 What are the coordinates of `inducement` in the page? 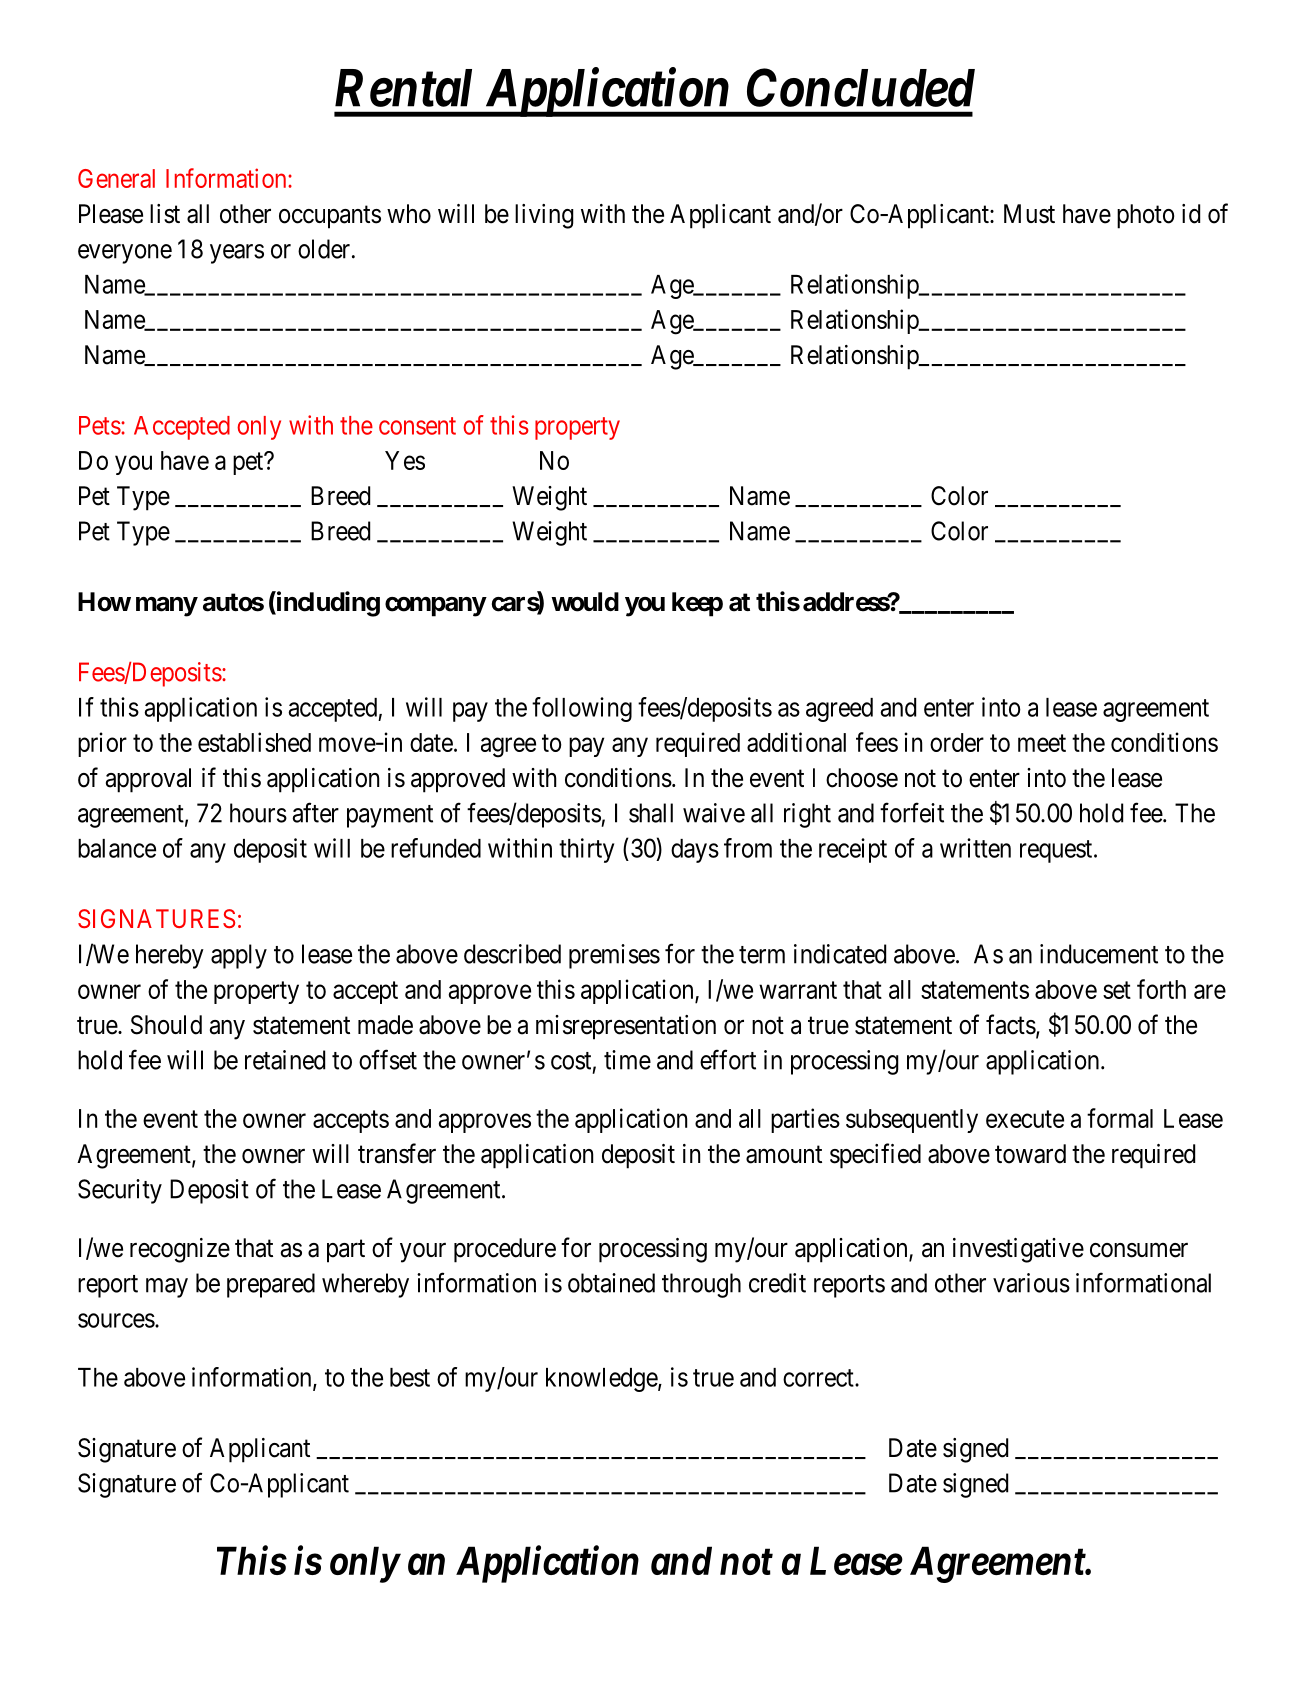 It's located at (1099, 954).
